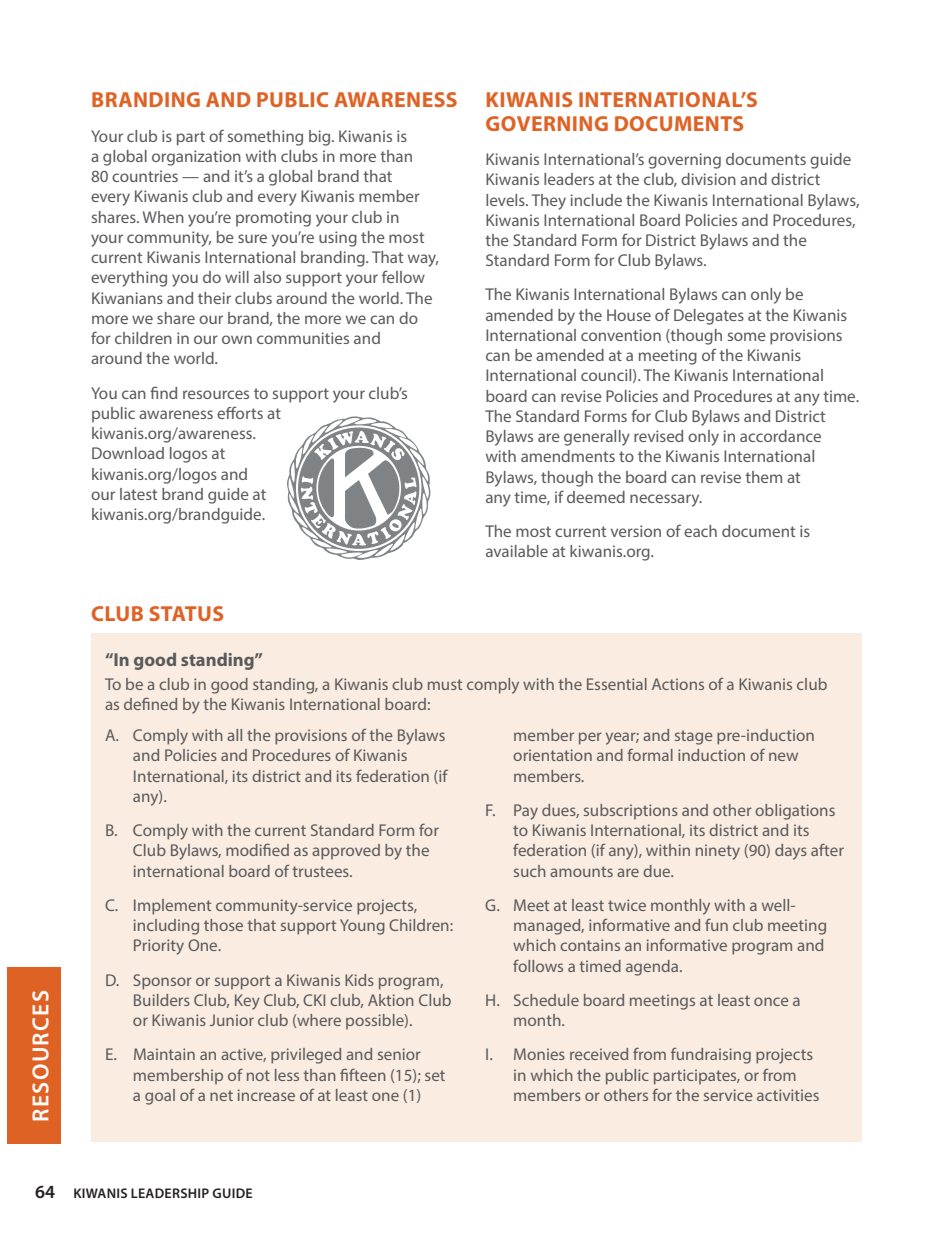 The width and height of the screenshot is (952, 1233). I want to click on levels, so click(506, 200).
